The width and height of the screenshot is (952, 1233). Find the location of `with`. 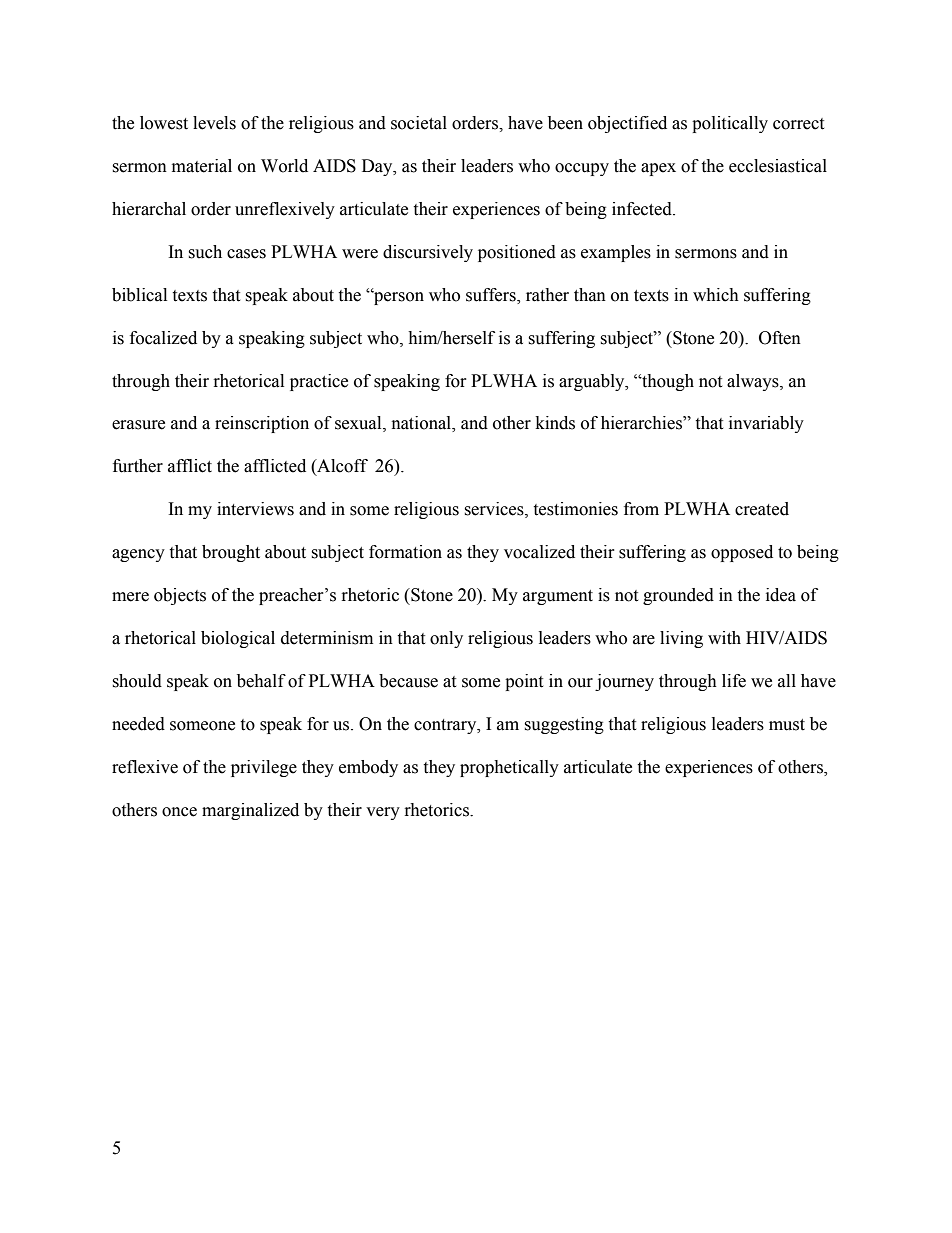

with is located at coordinates (724, 638).
